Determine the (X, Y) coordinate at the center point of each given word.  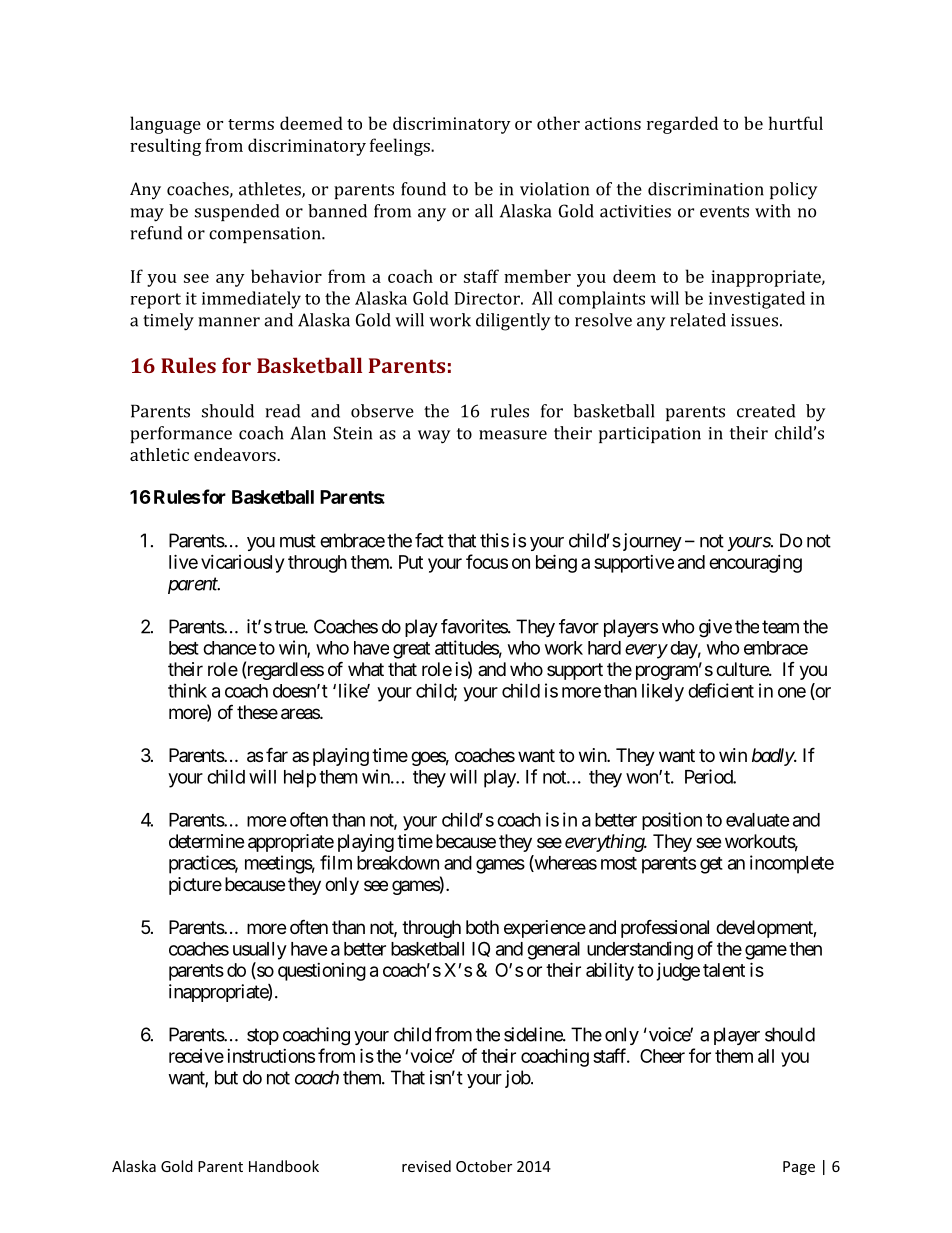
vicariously (242, 564)
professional (665, 928)
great (411, 650)
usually (260, 951)
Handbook (284, 1166)
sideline (534, 1034)
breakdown (398, 863)
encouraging (755, 564)
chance (230, 648)
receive (196, 1056)
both (482, 927)
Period (709, 776)
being (556, 563)
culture (743, 669)
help (300, 779)
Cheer (662, 1056)
